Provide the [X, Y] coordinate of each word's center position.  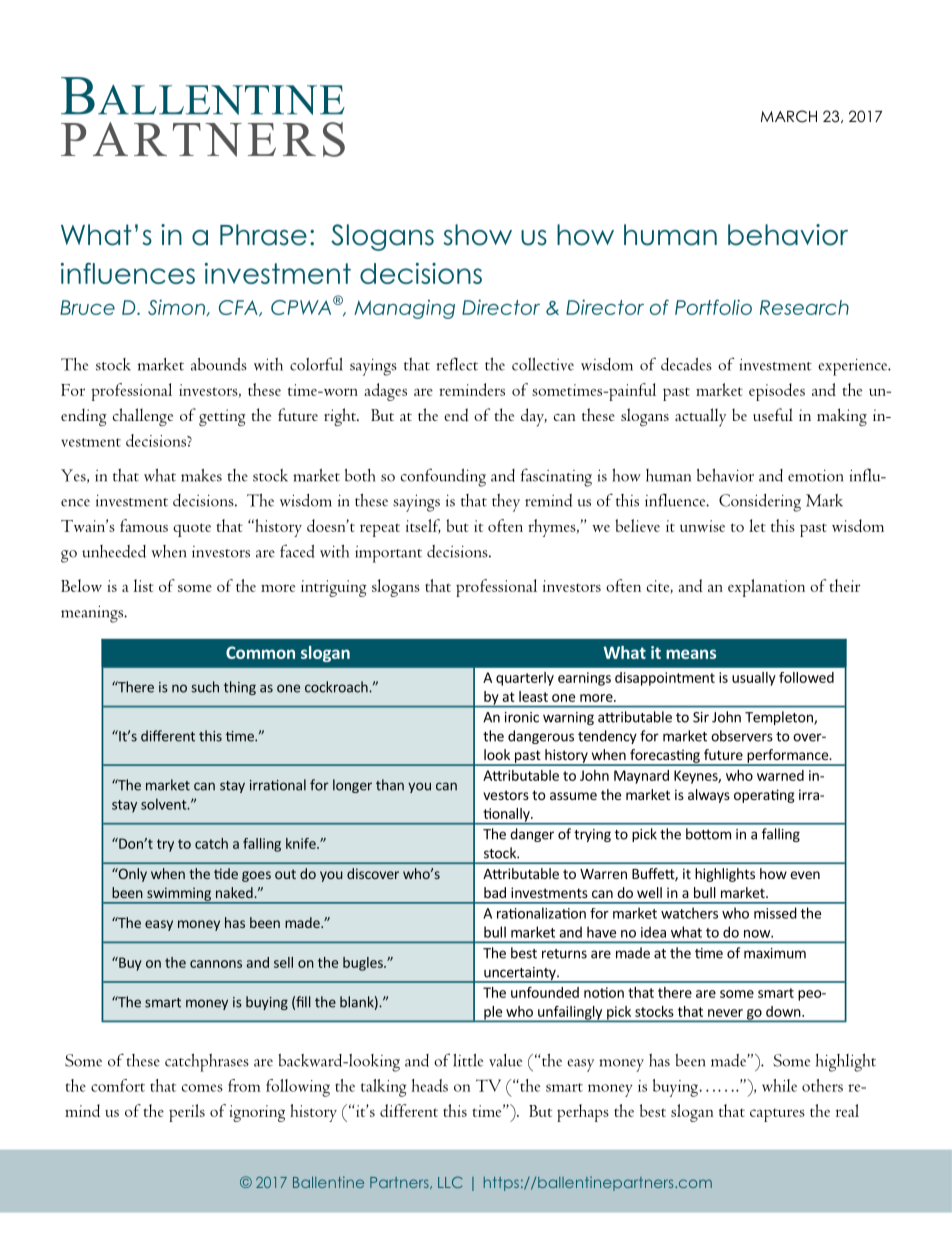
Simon [177, 307]
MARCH [789, 116]
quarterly [525, 679]
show [478, 235]
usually [754, 679]
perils [187, 1113]
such [205, 687]
